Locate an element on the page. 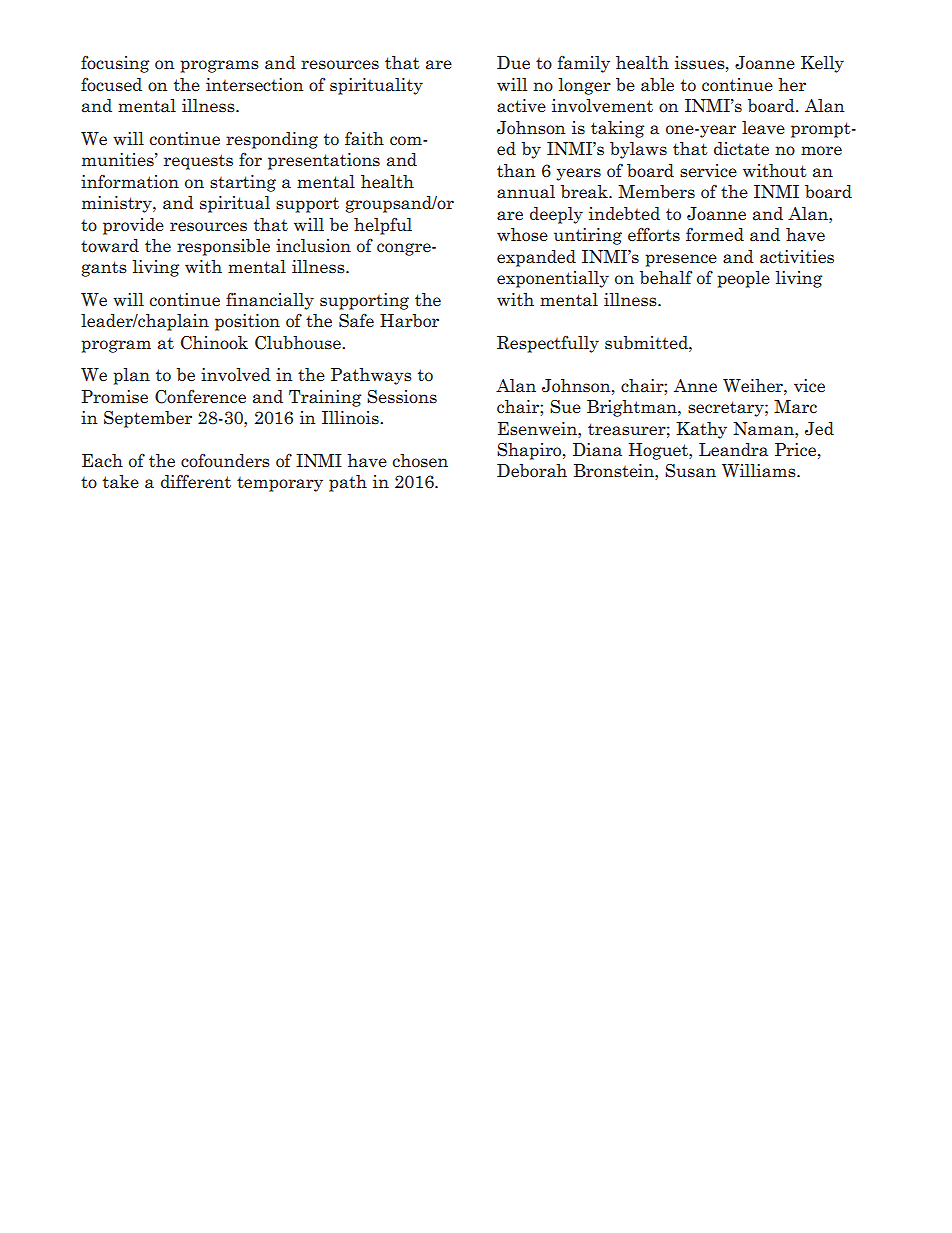 This image has width=952, height=1233. people is located at coordinates (743, 279).
